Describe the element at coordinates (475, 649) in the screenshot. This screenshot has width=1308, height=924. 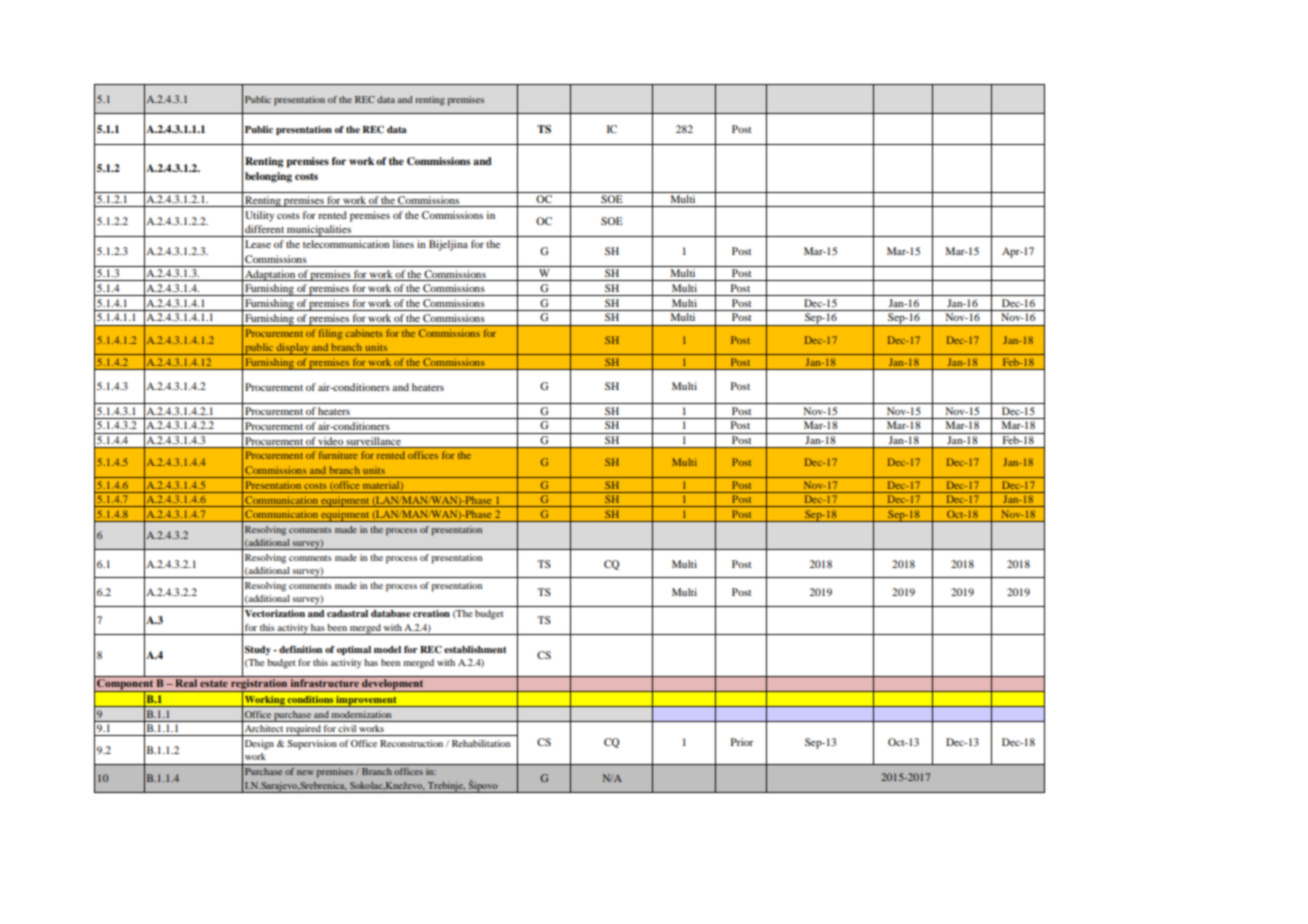
I see `establishment` at that location.
